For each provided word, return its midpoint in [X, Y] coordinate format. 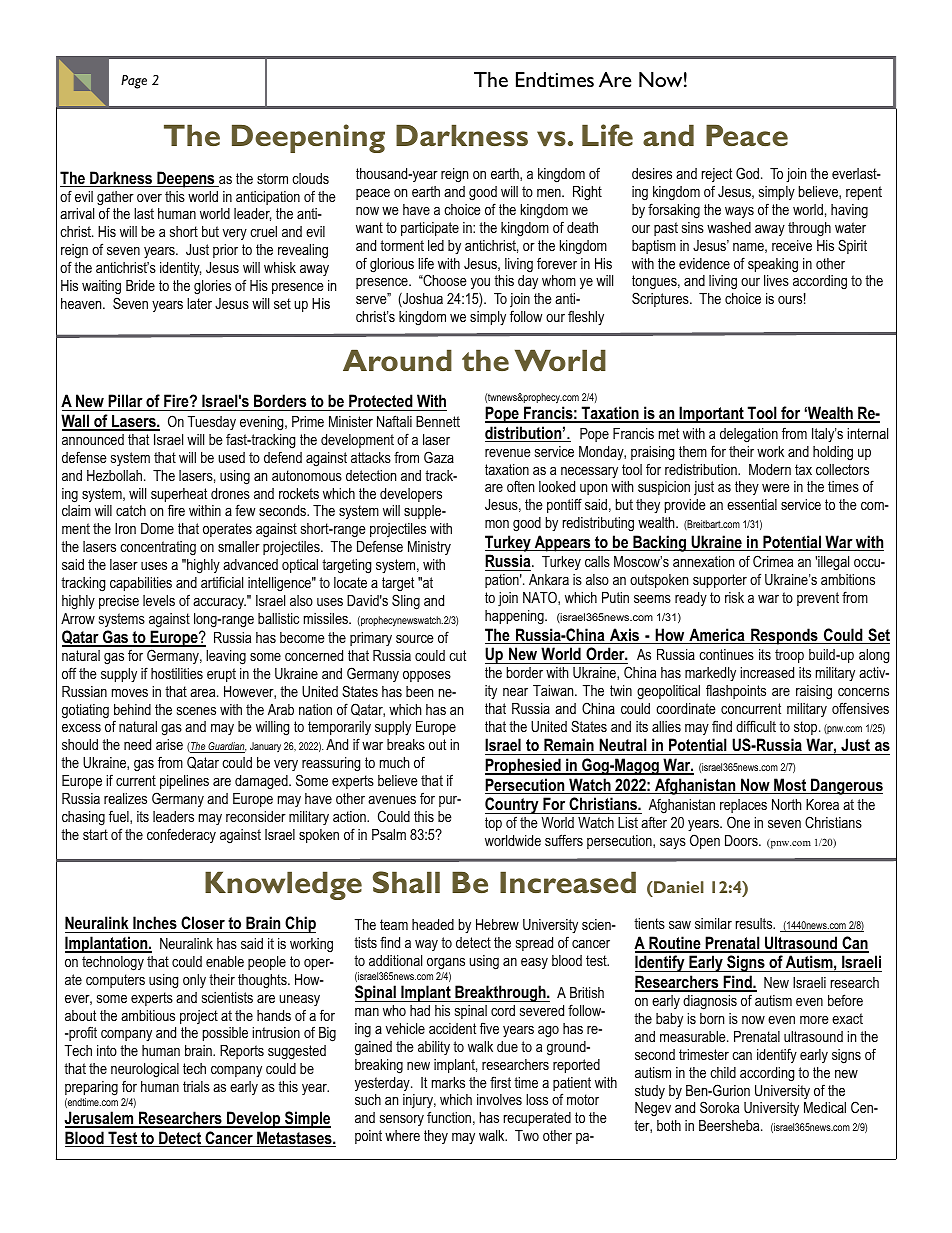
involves [499, 1099]
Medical [825, 1107]
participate [430, 229]
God [747, 173]
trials [196, 1086]
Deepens [186, 179]
